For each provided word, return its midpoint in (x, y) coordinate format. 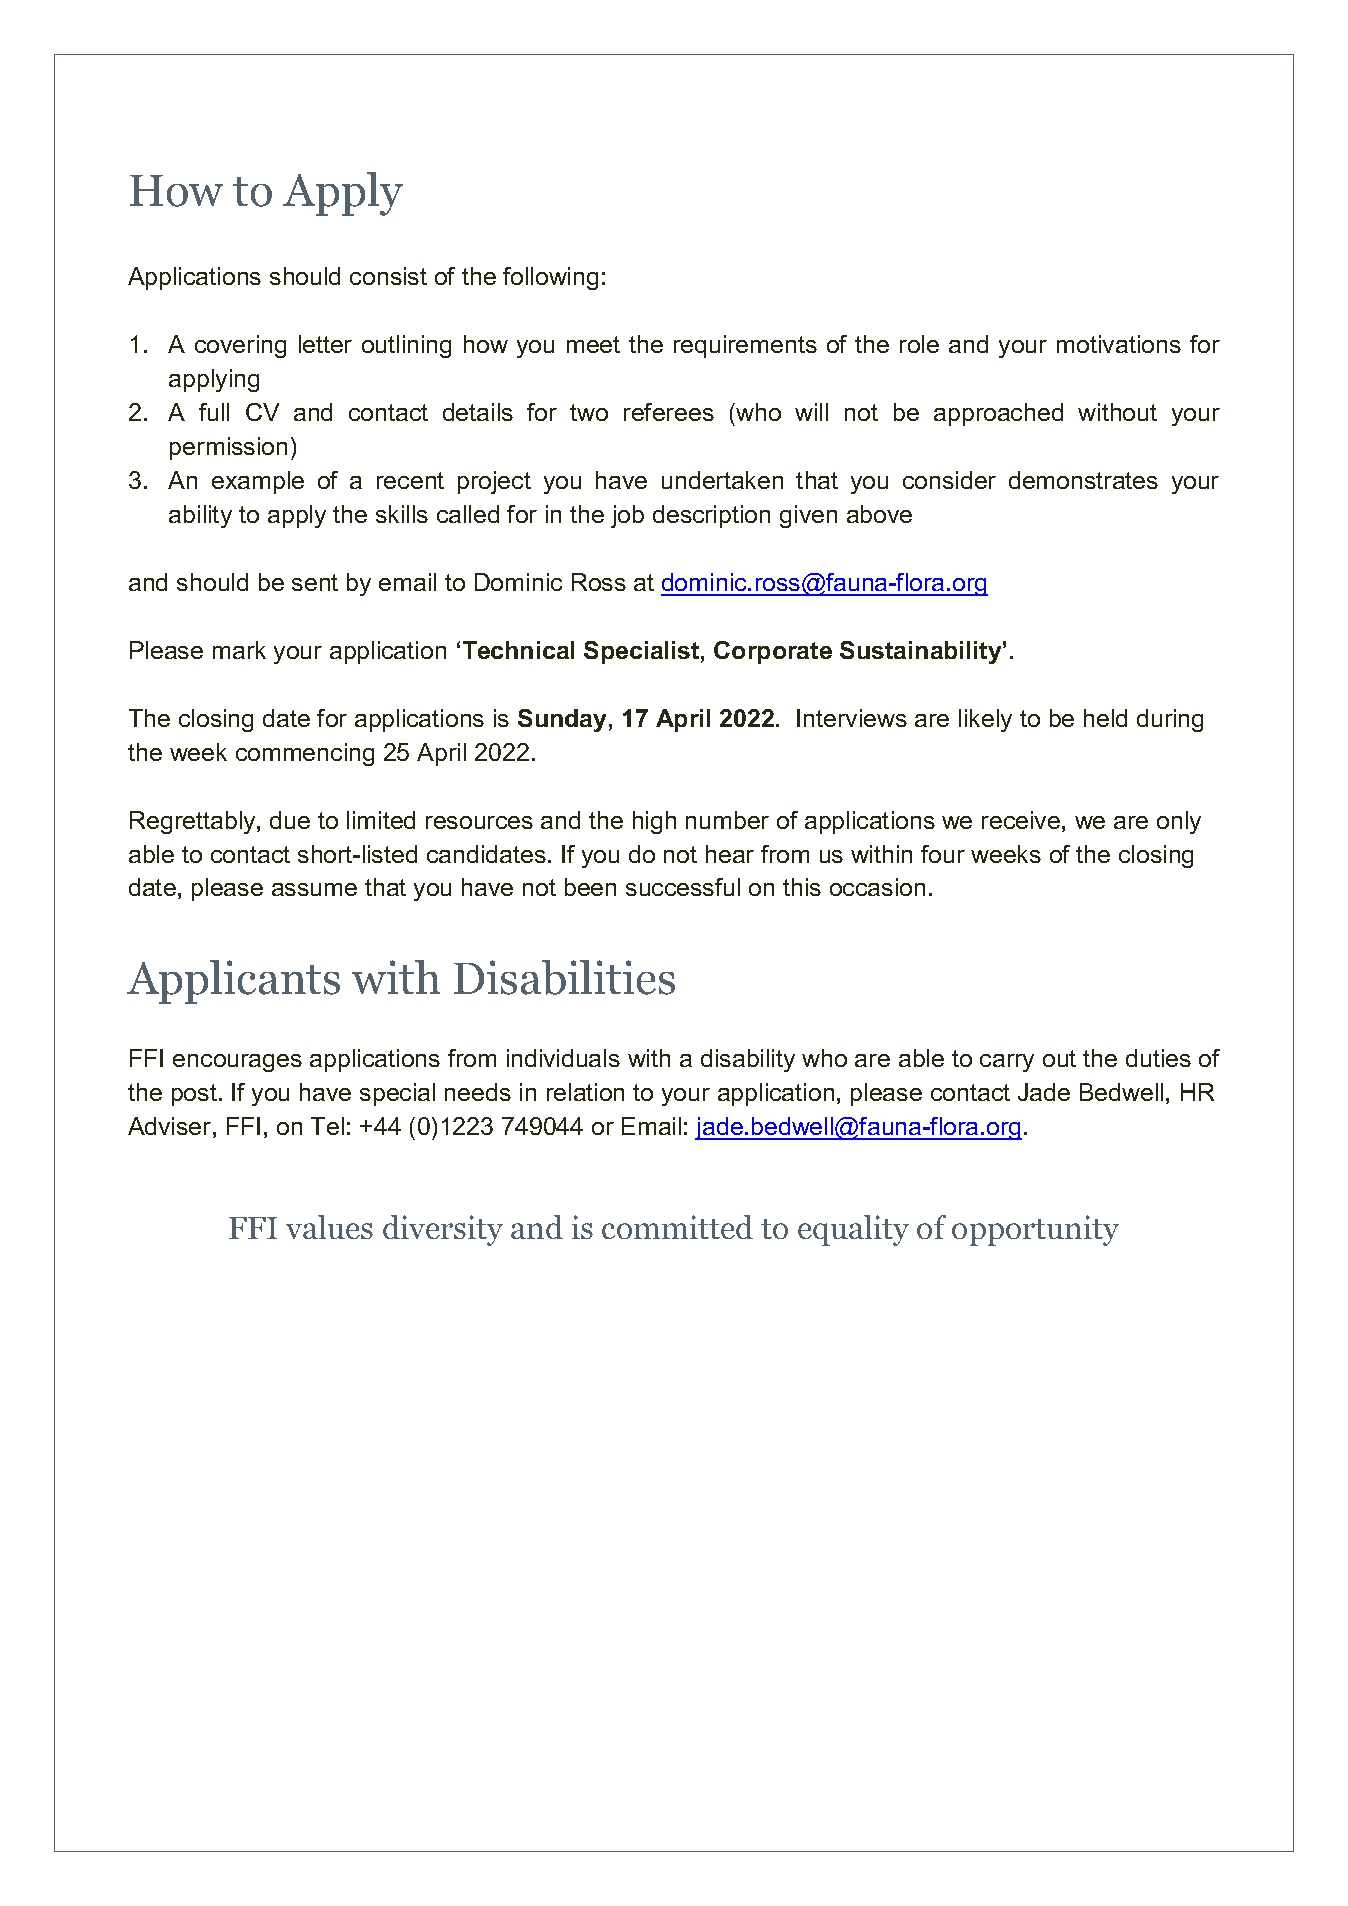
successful (683, 887)
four (943, 854)
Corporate (773, 652)
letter (325, 344)
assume (314, 889)
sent (315, 582)
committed (677, 1227)
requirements (745, 346)
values (329, 1227)
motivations (1119, 344)
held (1105, 718)
